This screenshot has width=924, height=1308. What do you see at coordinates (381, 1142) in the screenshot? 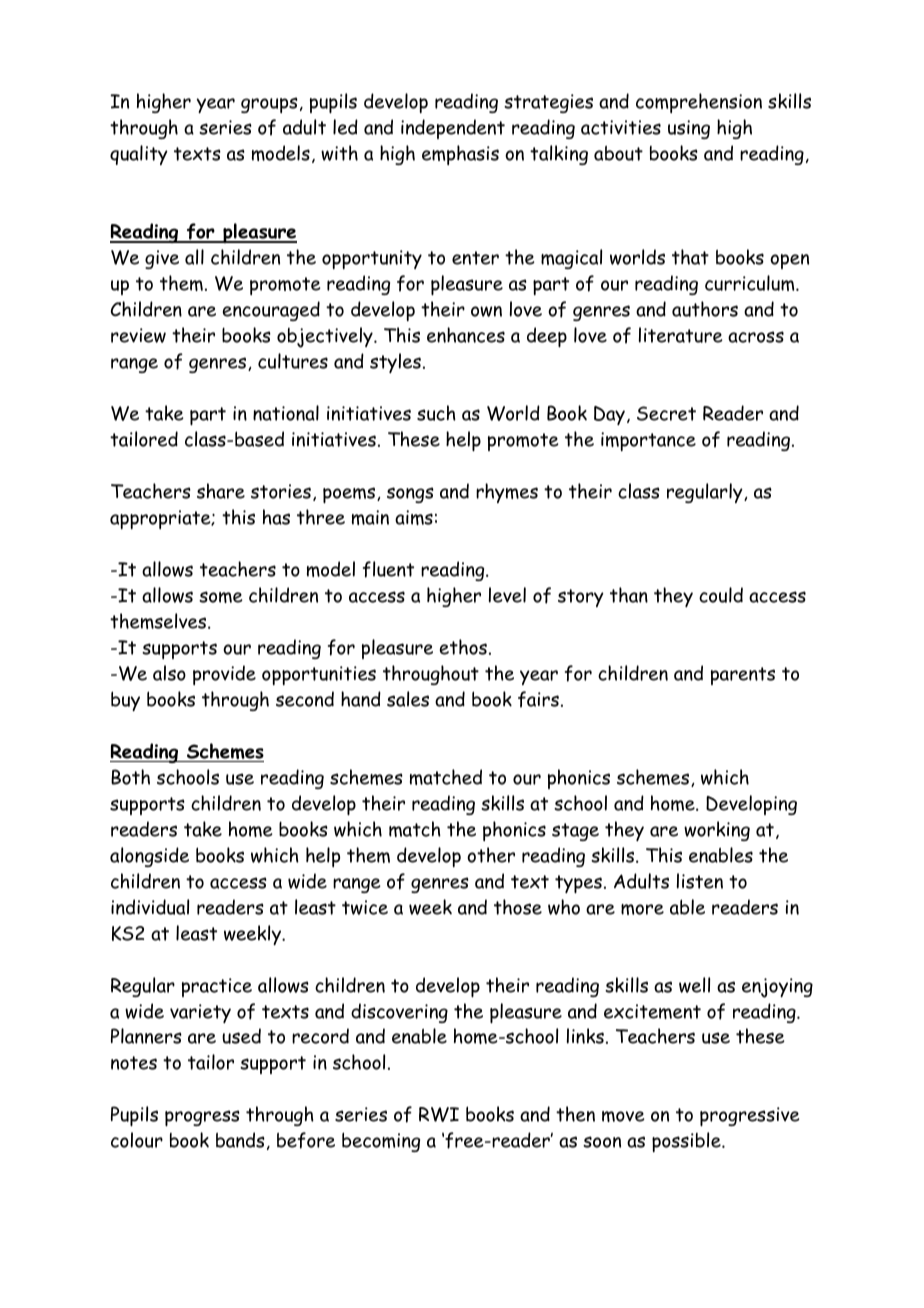
I see `becoming` at bounding box center [381, 1142].
